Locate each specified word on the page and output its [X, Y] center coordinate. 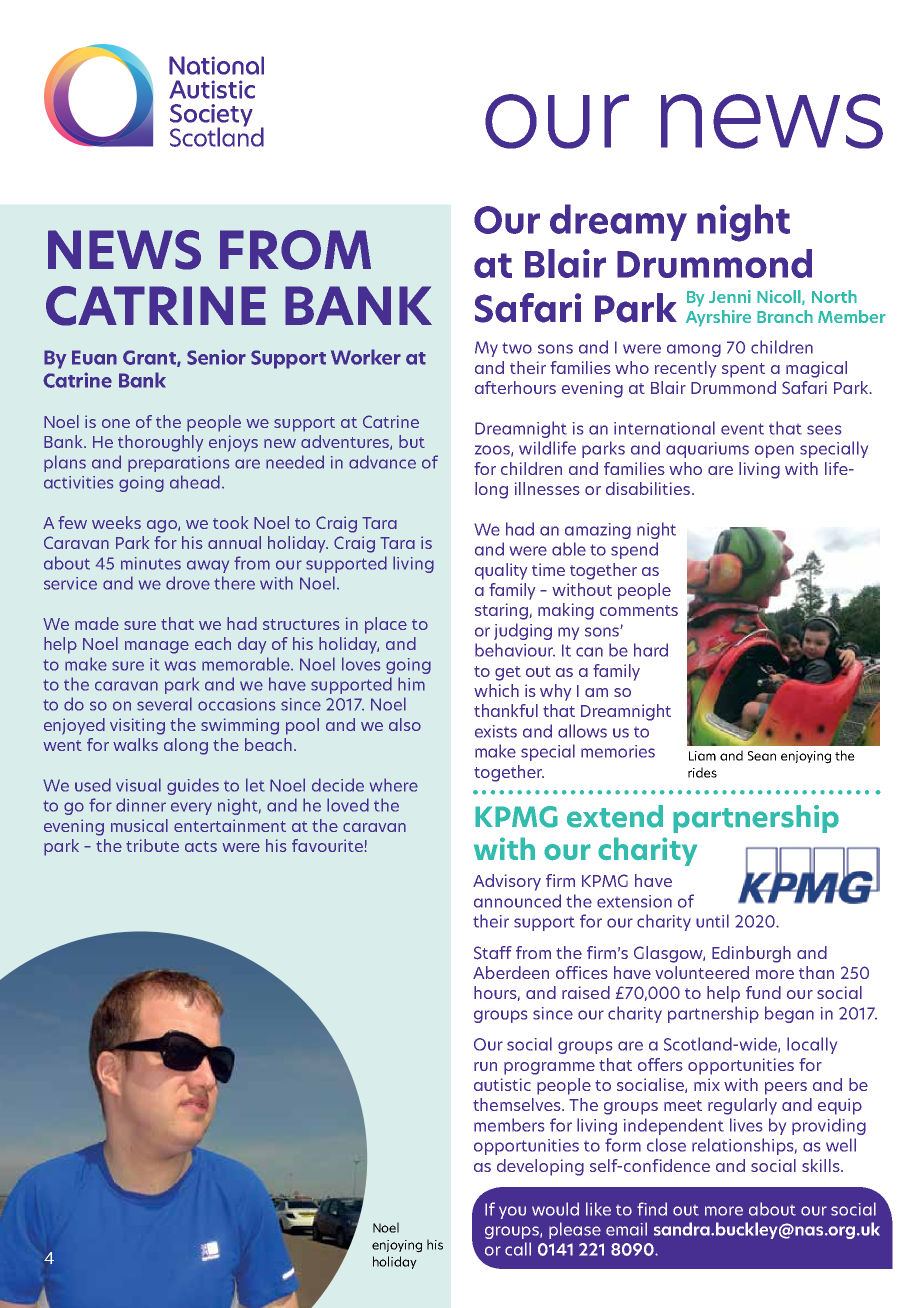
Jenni [730, 296]
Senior [216, 357]
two [517, 348]
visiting [137, 726]
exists [496, 731]
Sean [762, 756]
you [512, 1212]
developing [540, 1167]
